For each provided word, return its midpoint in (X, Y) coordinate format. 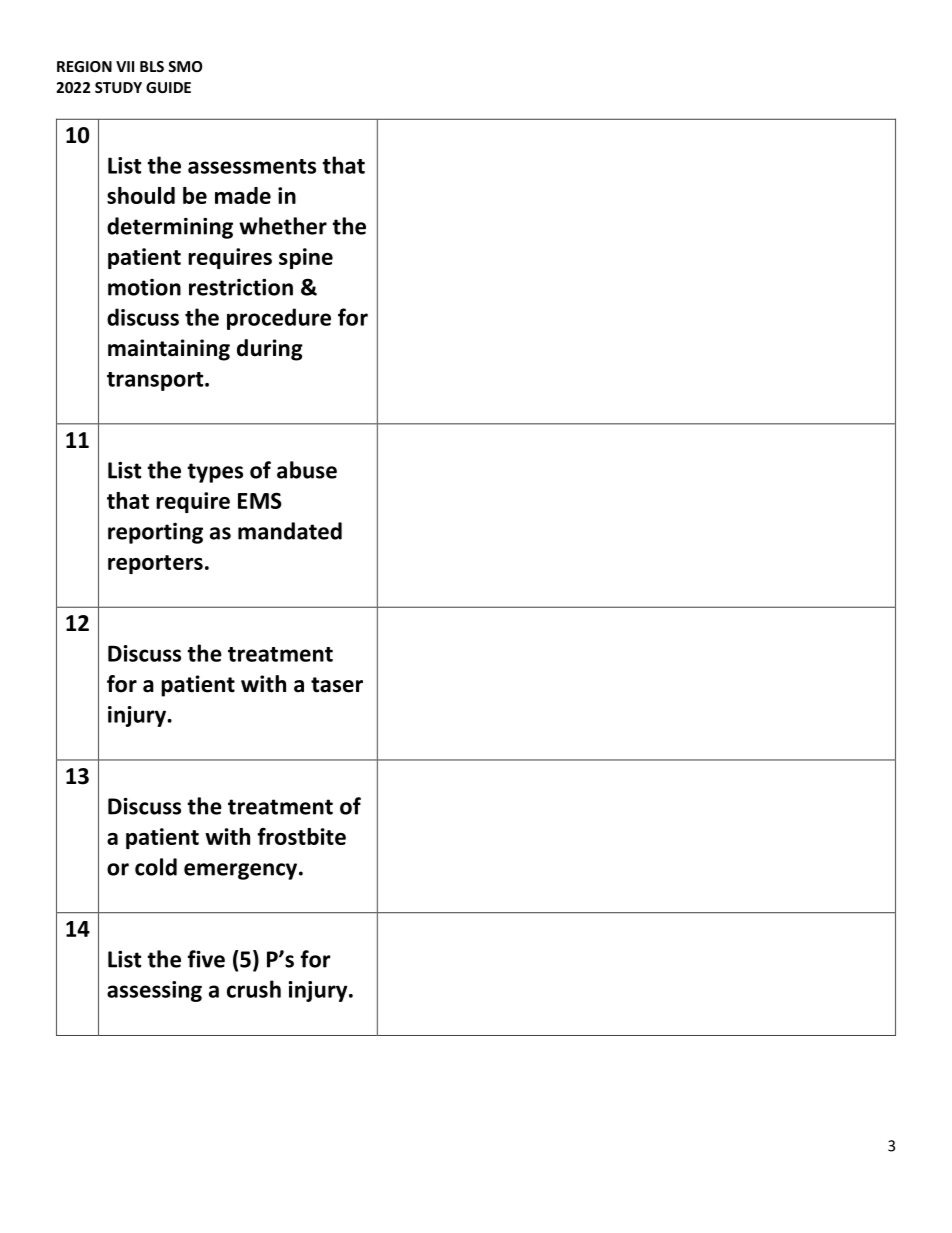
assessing (154, 991)
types (215, 473)
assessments (252, 166)
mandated (290, 531)
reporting (155, 533)
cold (156, 867)
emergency (242, 871)
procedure (279, 319)
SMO (185, 66)
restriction (241, 287)
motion (144, 287)
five (206, 959)
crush (254, 989)
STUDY (118, 87)
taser (337, 685)
